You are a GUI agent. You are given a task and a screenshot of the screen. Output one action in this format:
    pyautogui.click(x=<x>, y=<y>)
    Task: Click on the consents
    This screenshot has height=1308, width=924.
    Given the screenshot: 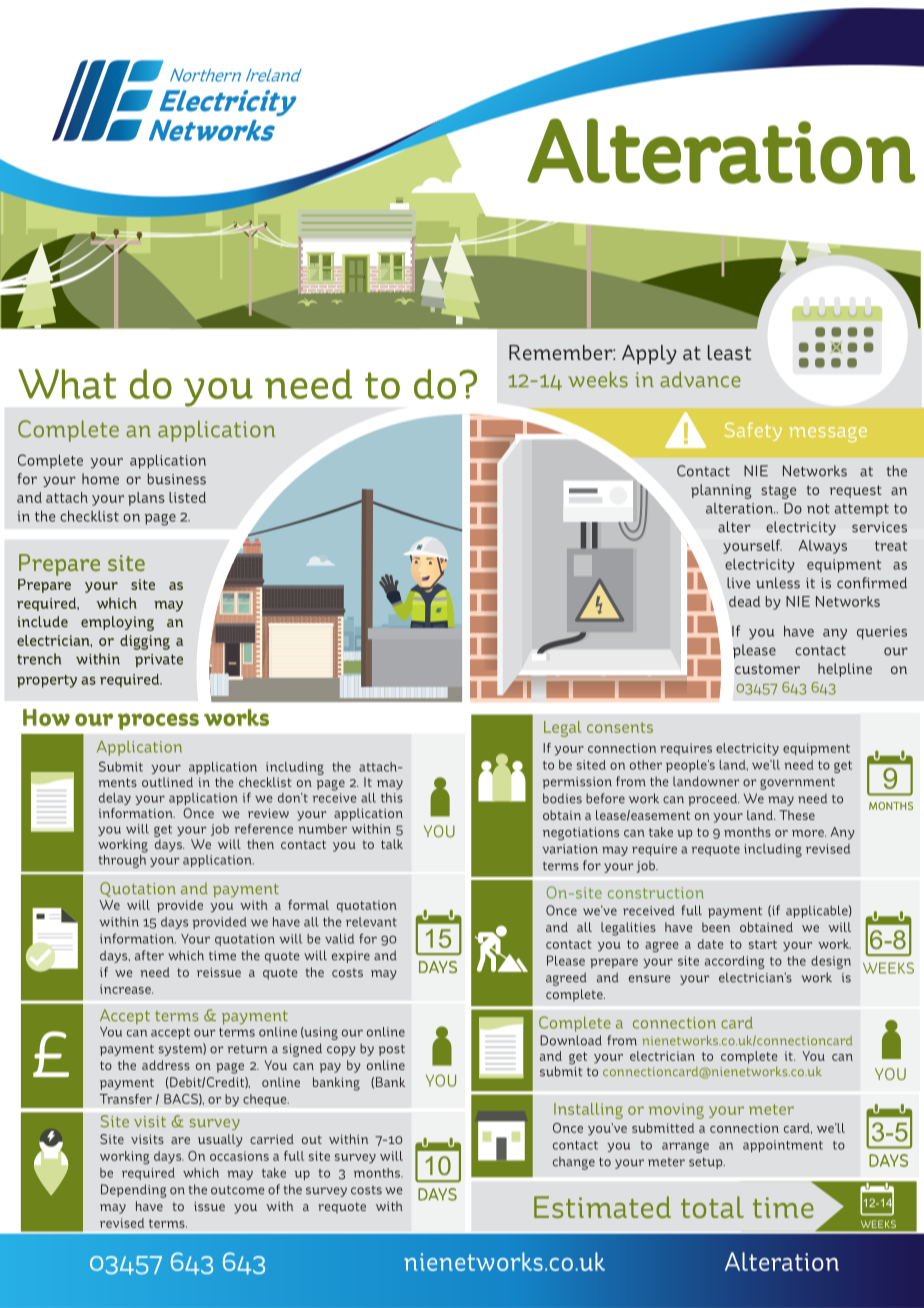 What is the action you would take?
    pyautogui.click(x=620, y=727)
